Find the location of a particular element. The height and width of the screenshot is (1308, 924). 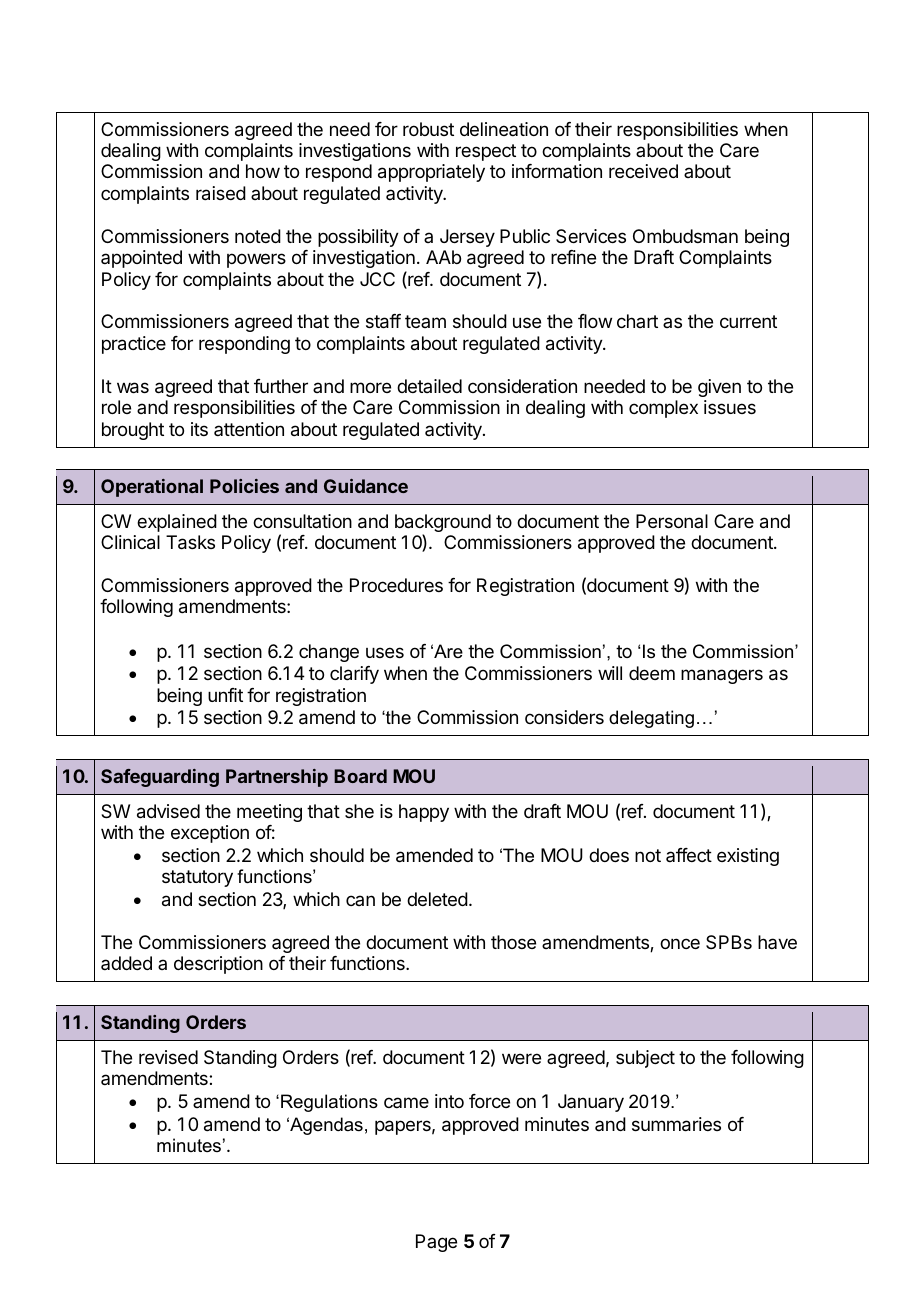

uses is located at coordinates (385, 652).
